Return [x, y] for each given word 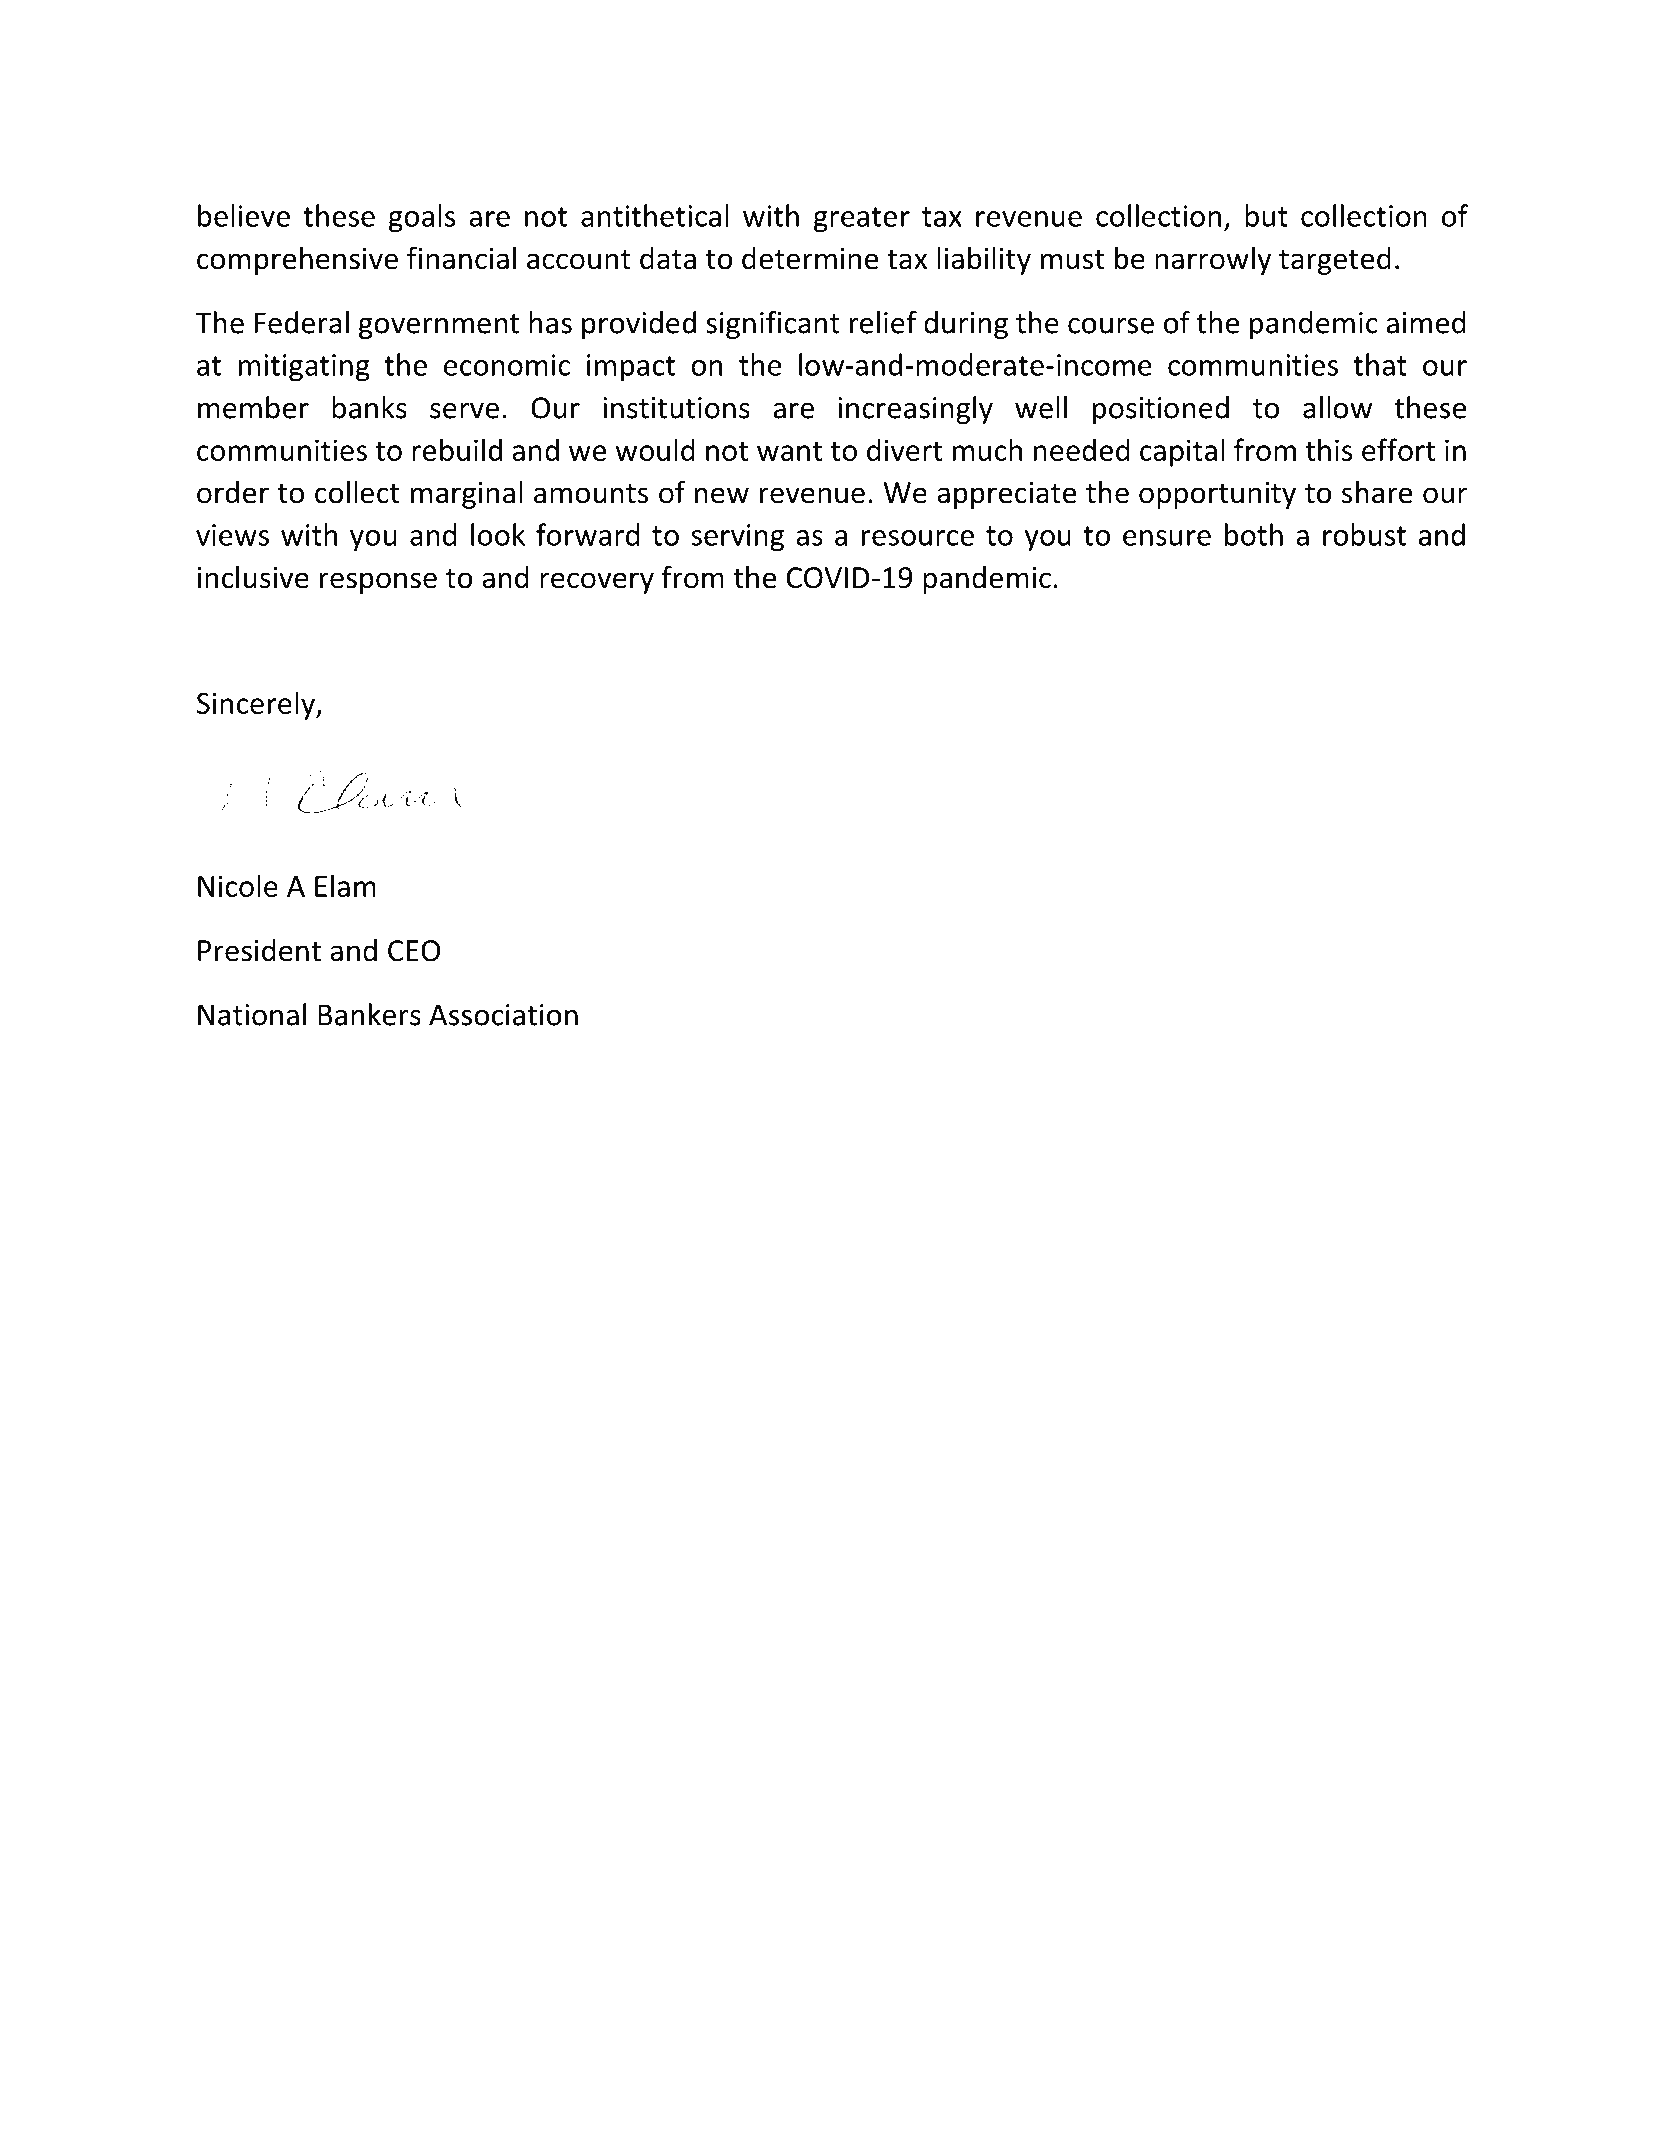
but [1266, 215]
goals [422, 218]
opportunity [1217, 495]
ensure [1167, 538]
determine [810, 258]
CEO [414, 951]
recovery [597, 583]
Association [503, 1015]
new [722, 495]
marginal [467, 495]
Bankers [369, 1014]
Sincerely [257, 705]
